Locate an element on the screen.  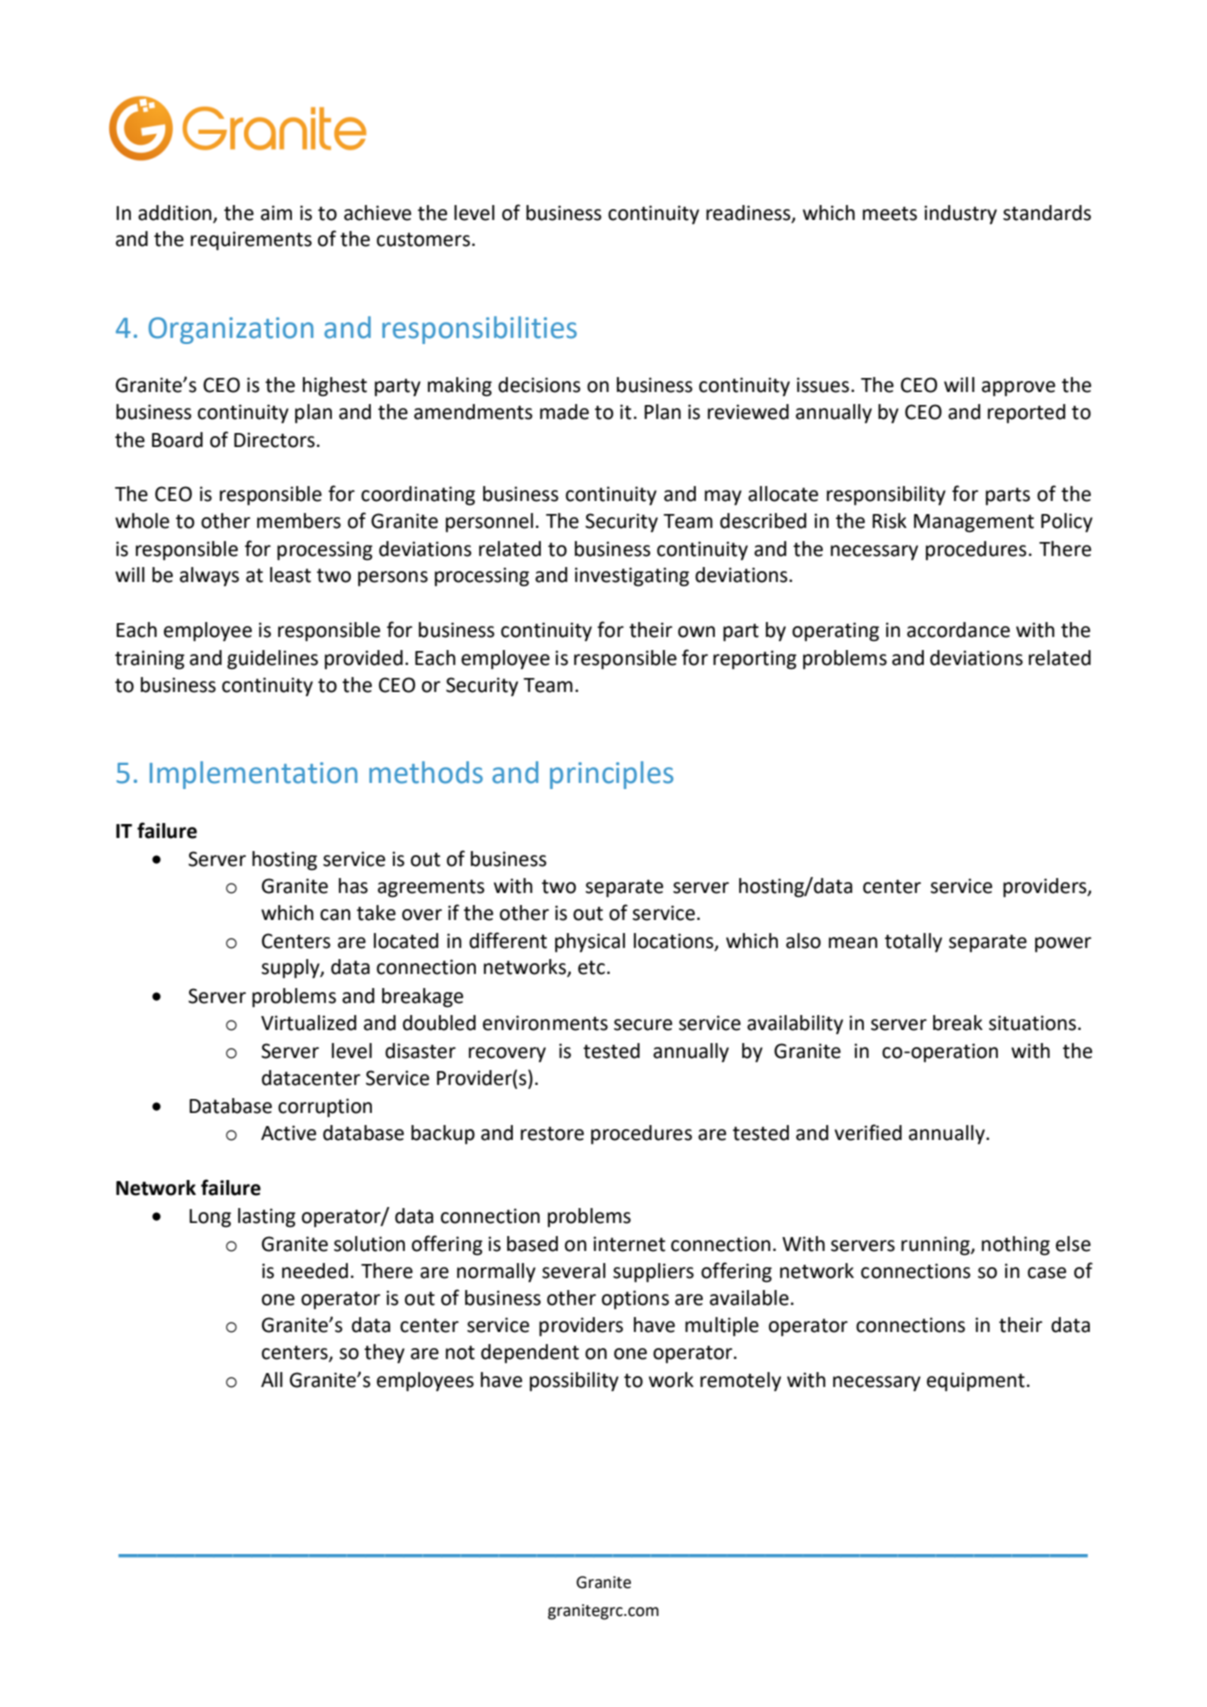
made is located at coordinates (564, 412).
